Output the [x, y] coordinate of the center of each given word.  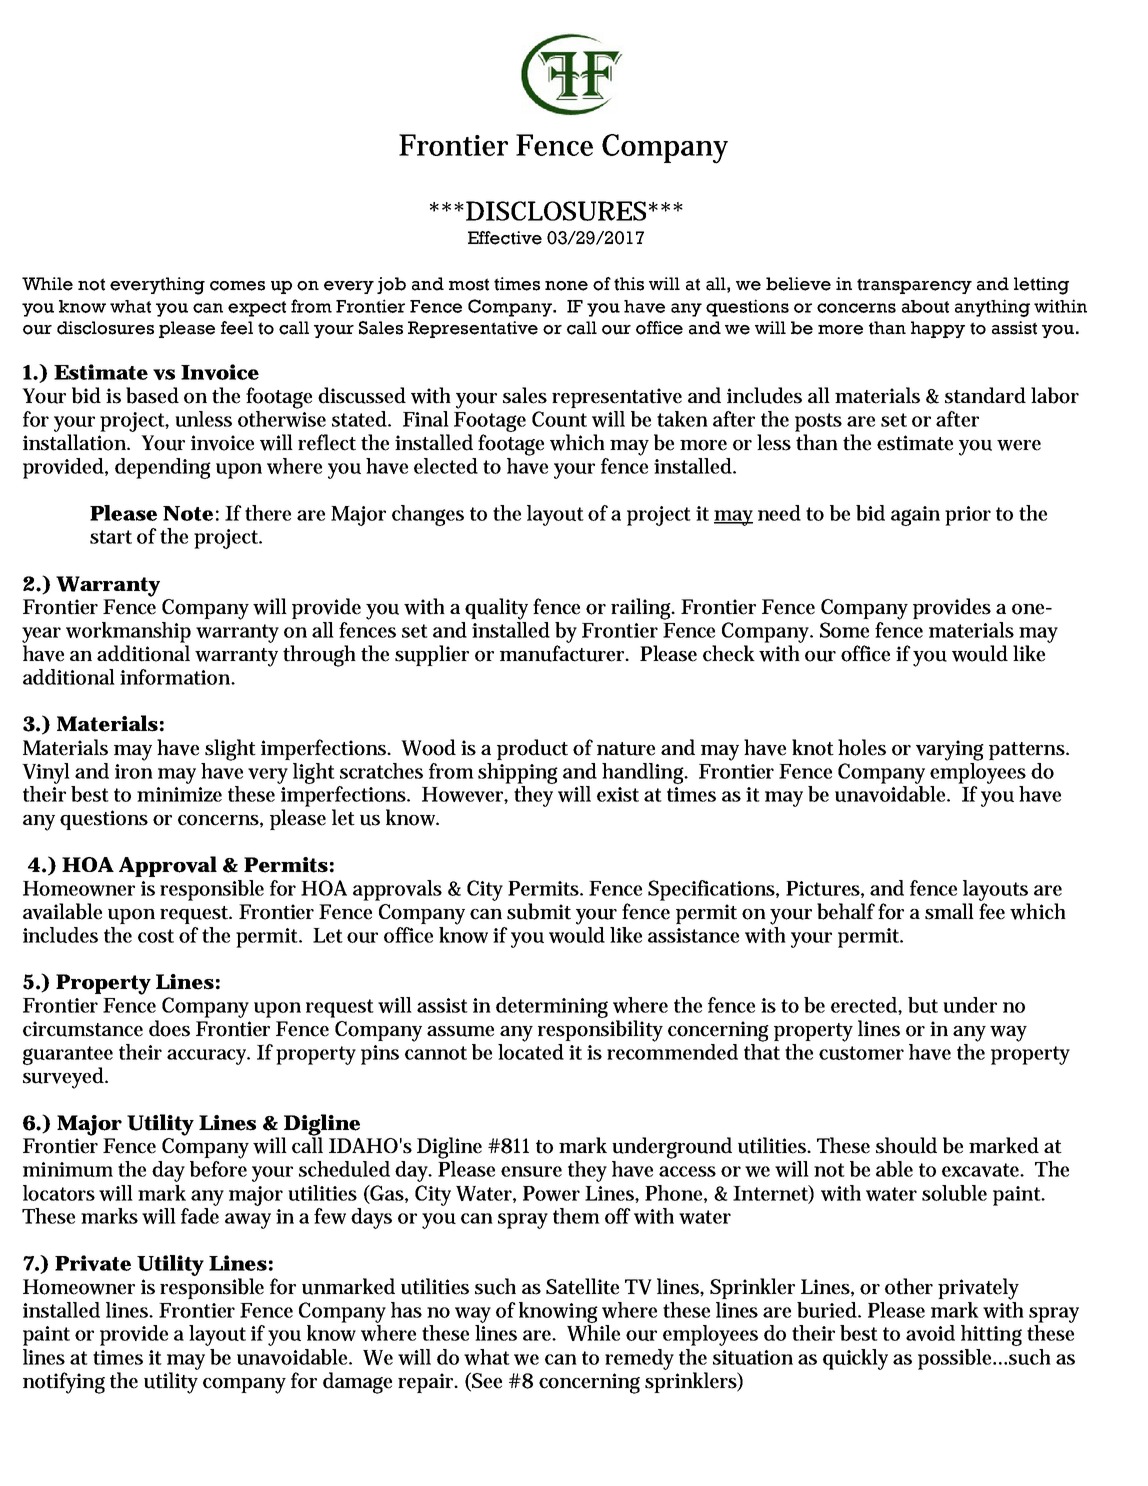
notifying [64, 1383]
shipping [518, 773]
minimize [179, 794]
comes [237, 286]
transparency [914, 286]
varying [950, 750]
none [566, 286]
